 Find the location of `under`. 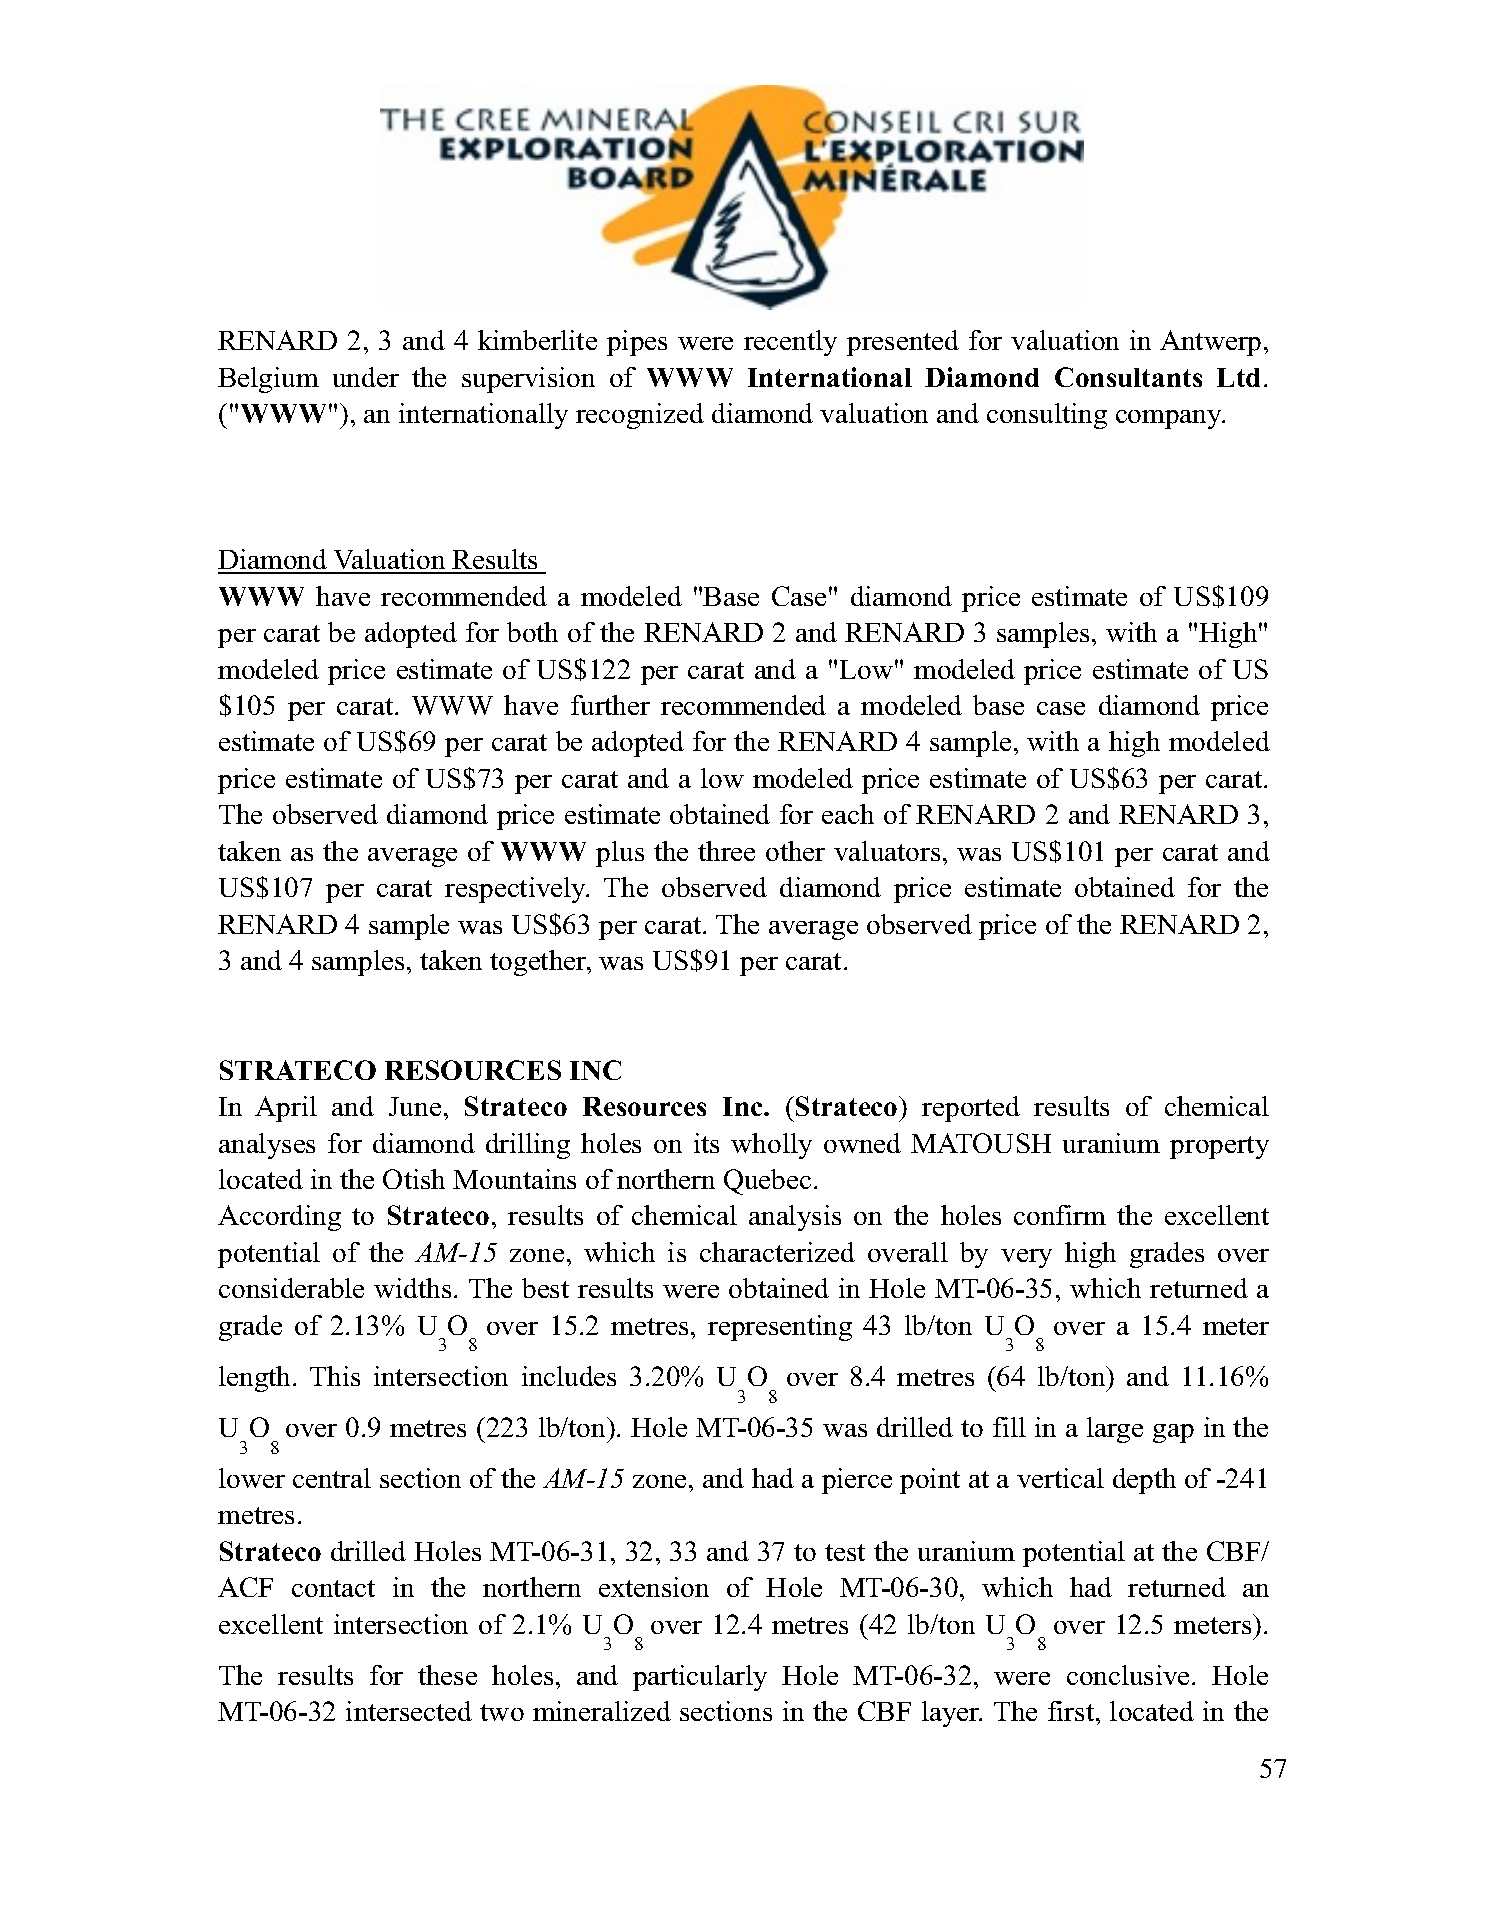

under is located at coordinates (366, 377).
